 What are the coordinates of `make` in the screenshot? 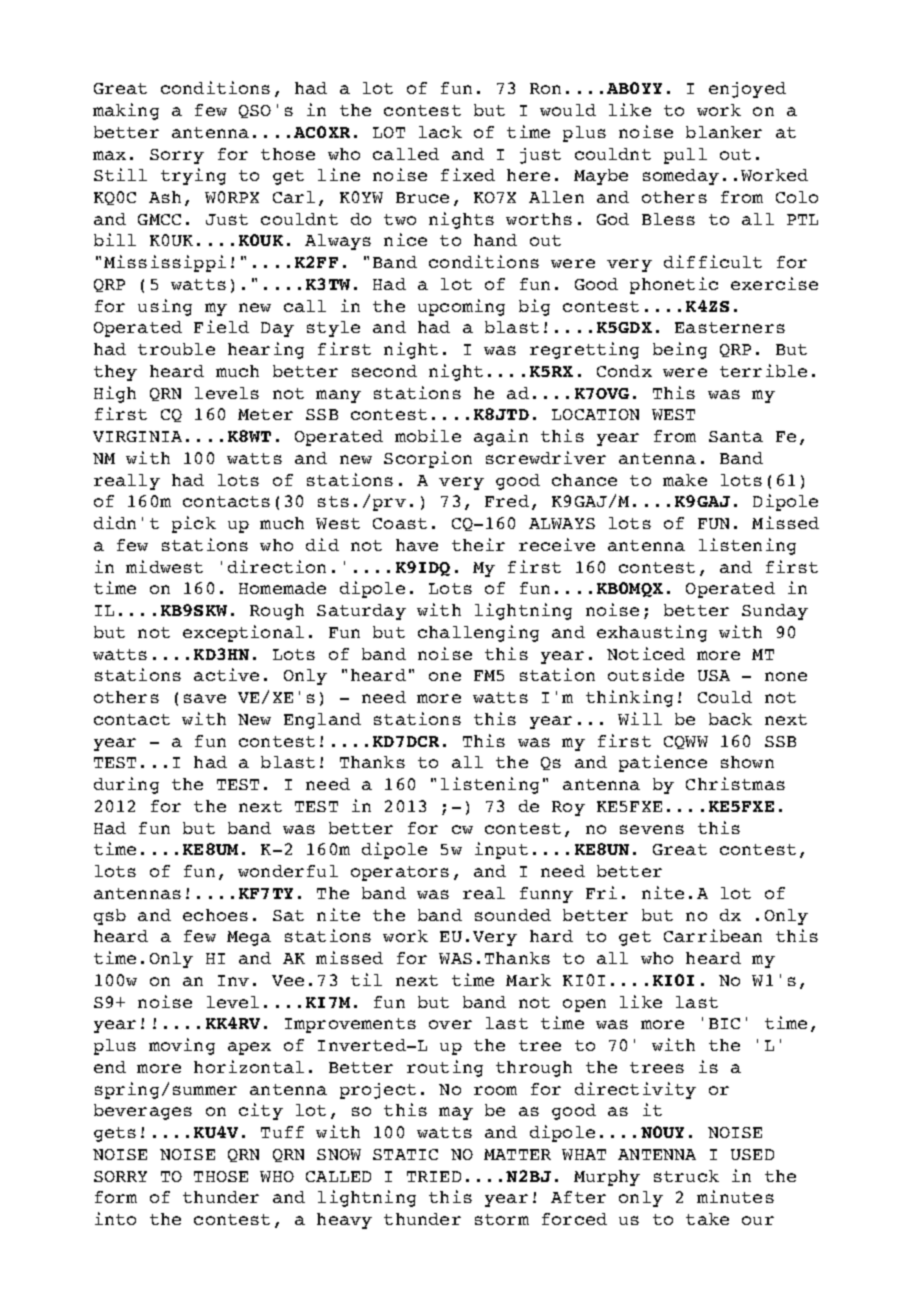 It's located at (685, 480).
